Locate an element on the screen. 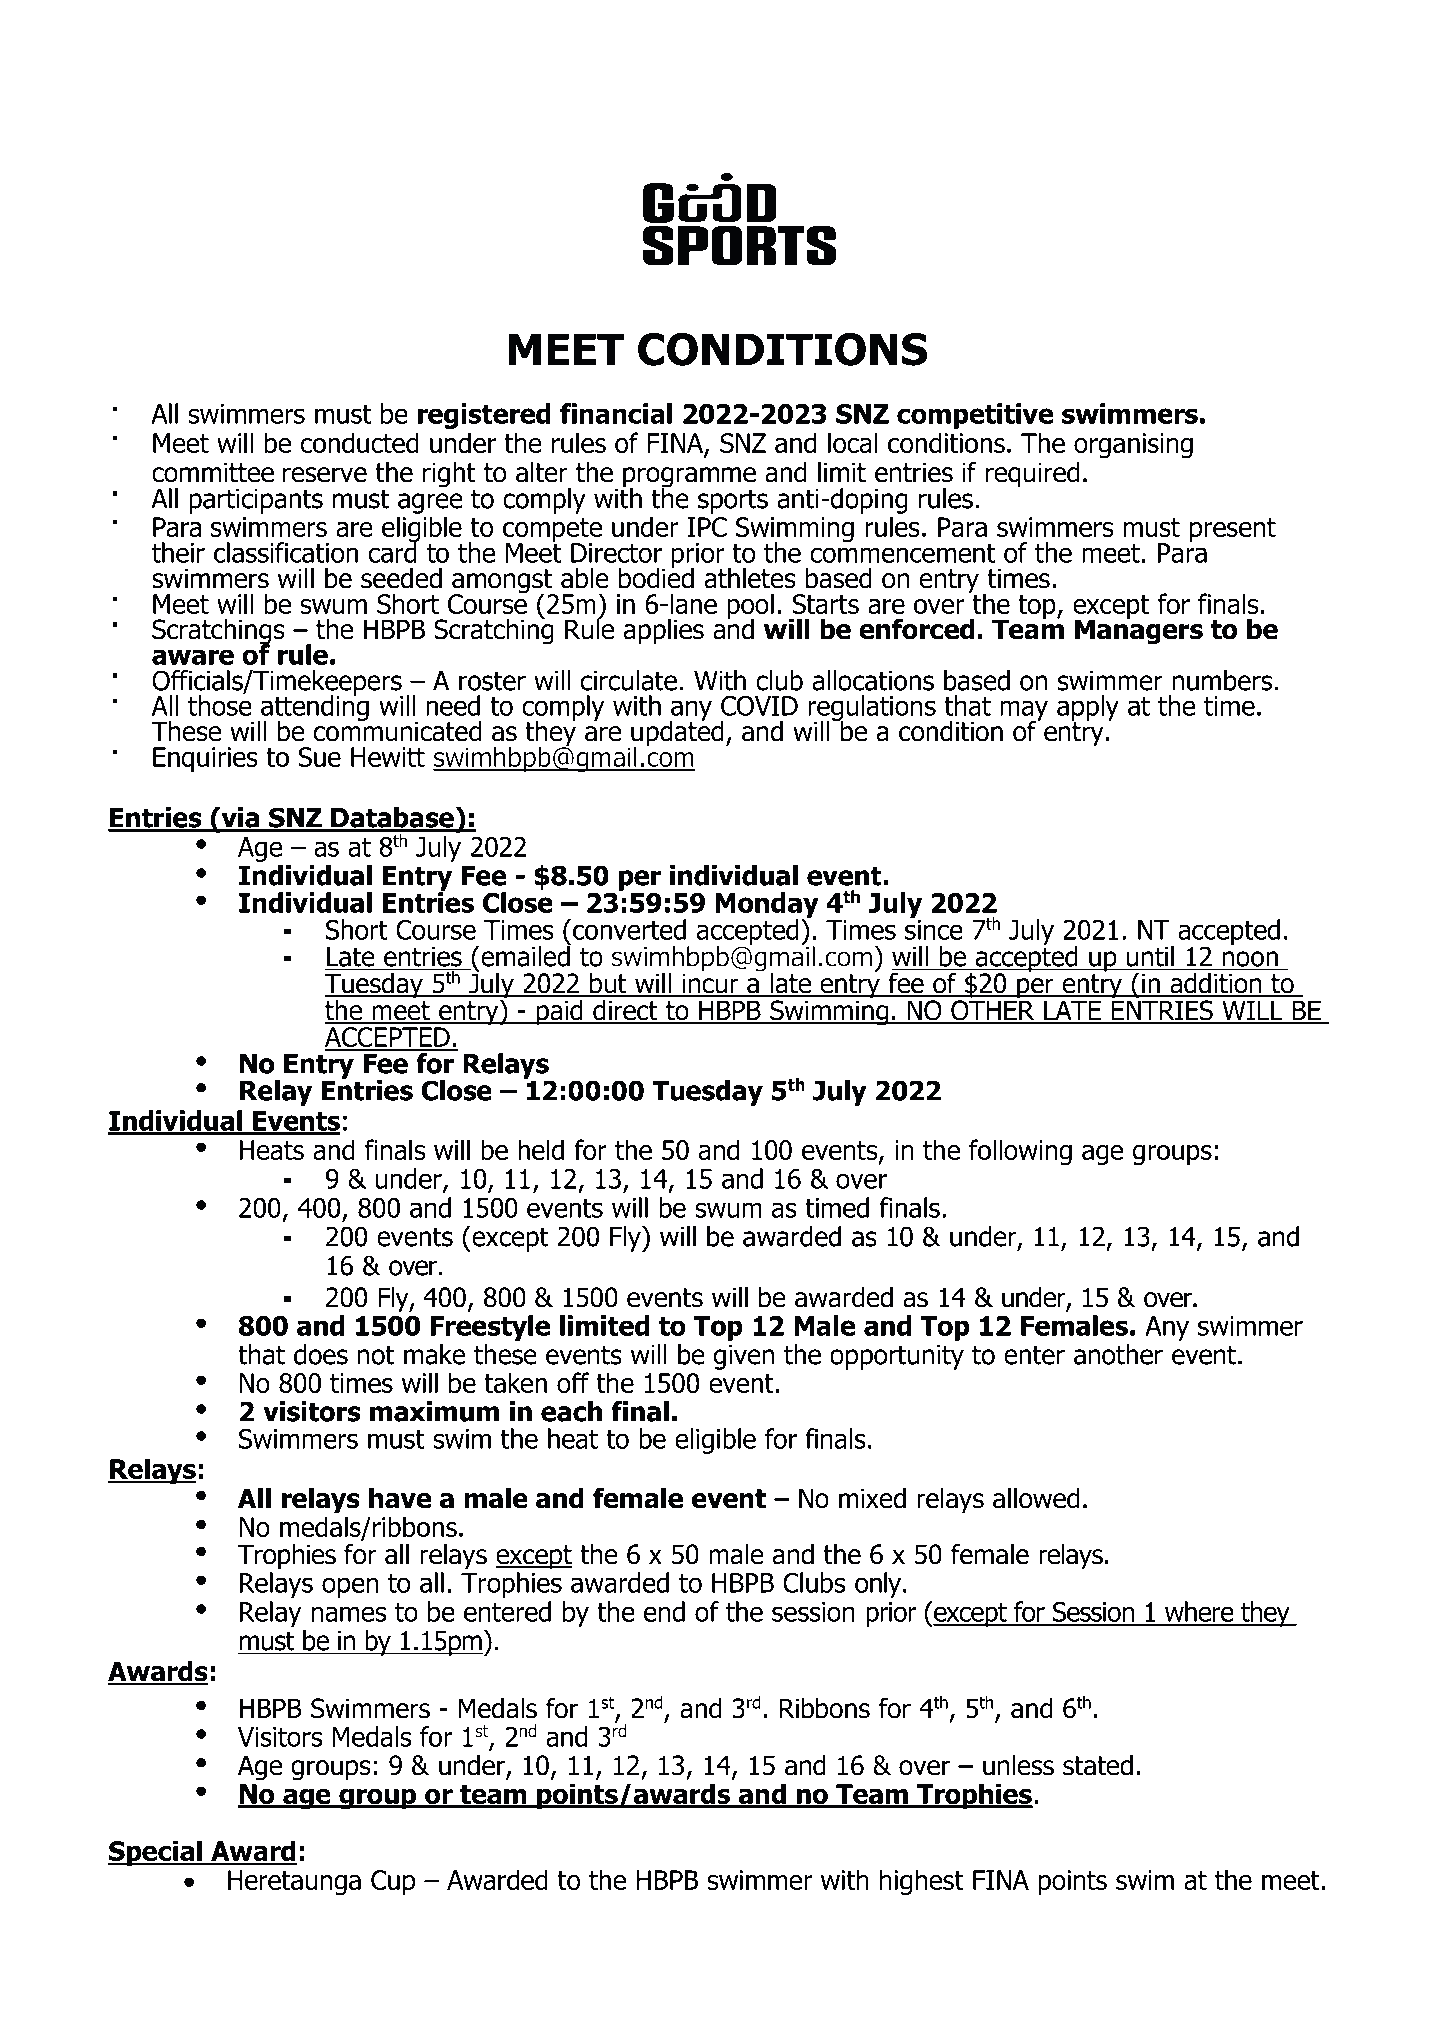 Image resolution: width=1432 pixels, height=2026 pixels. updated is located at coordinates (676, 733).
